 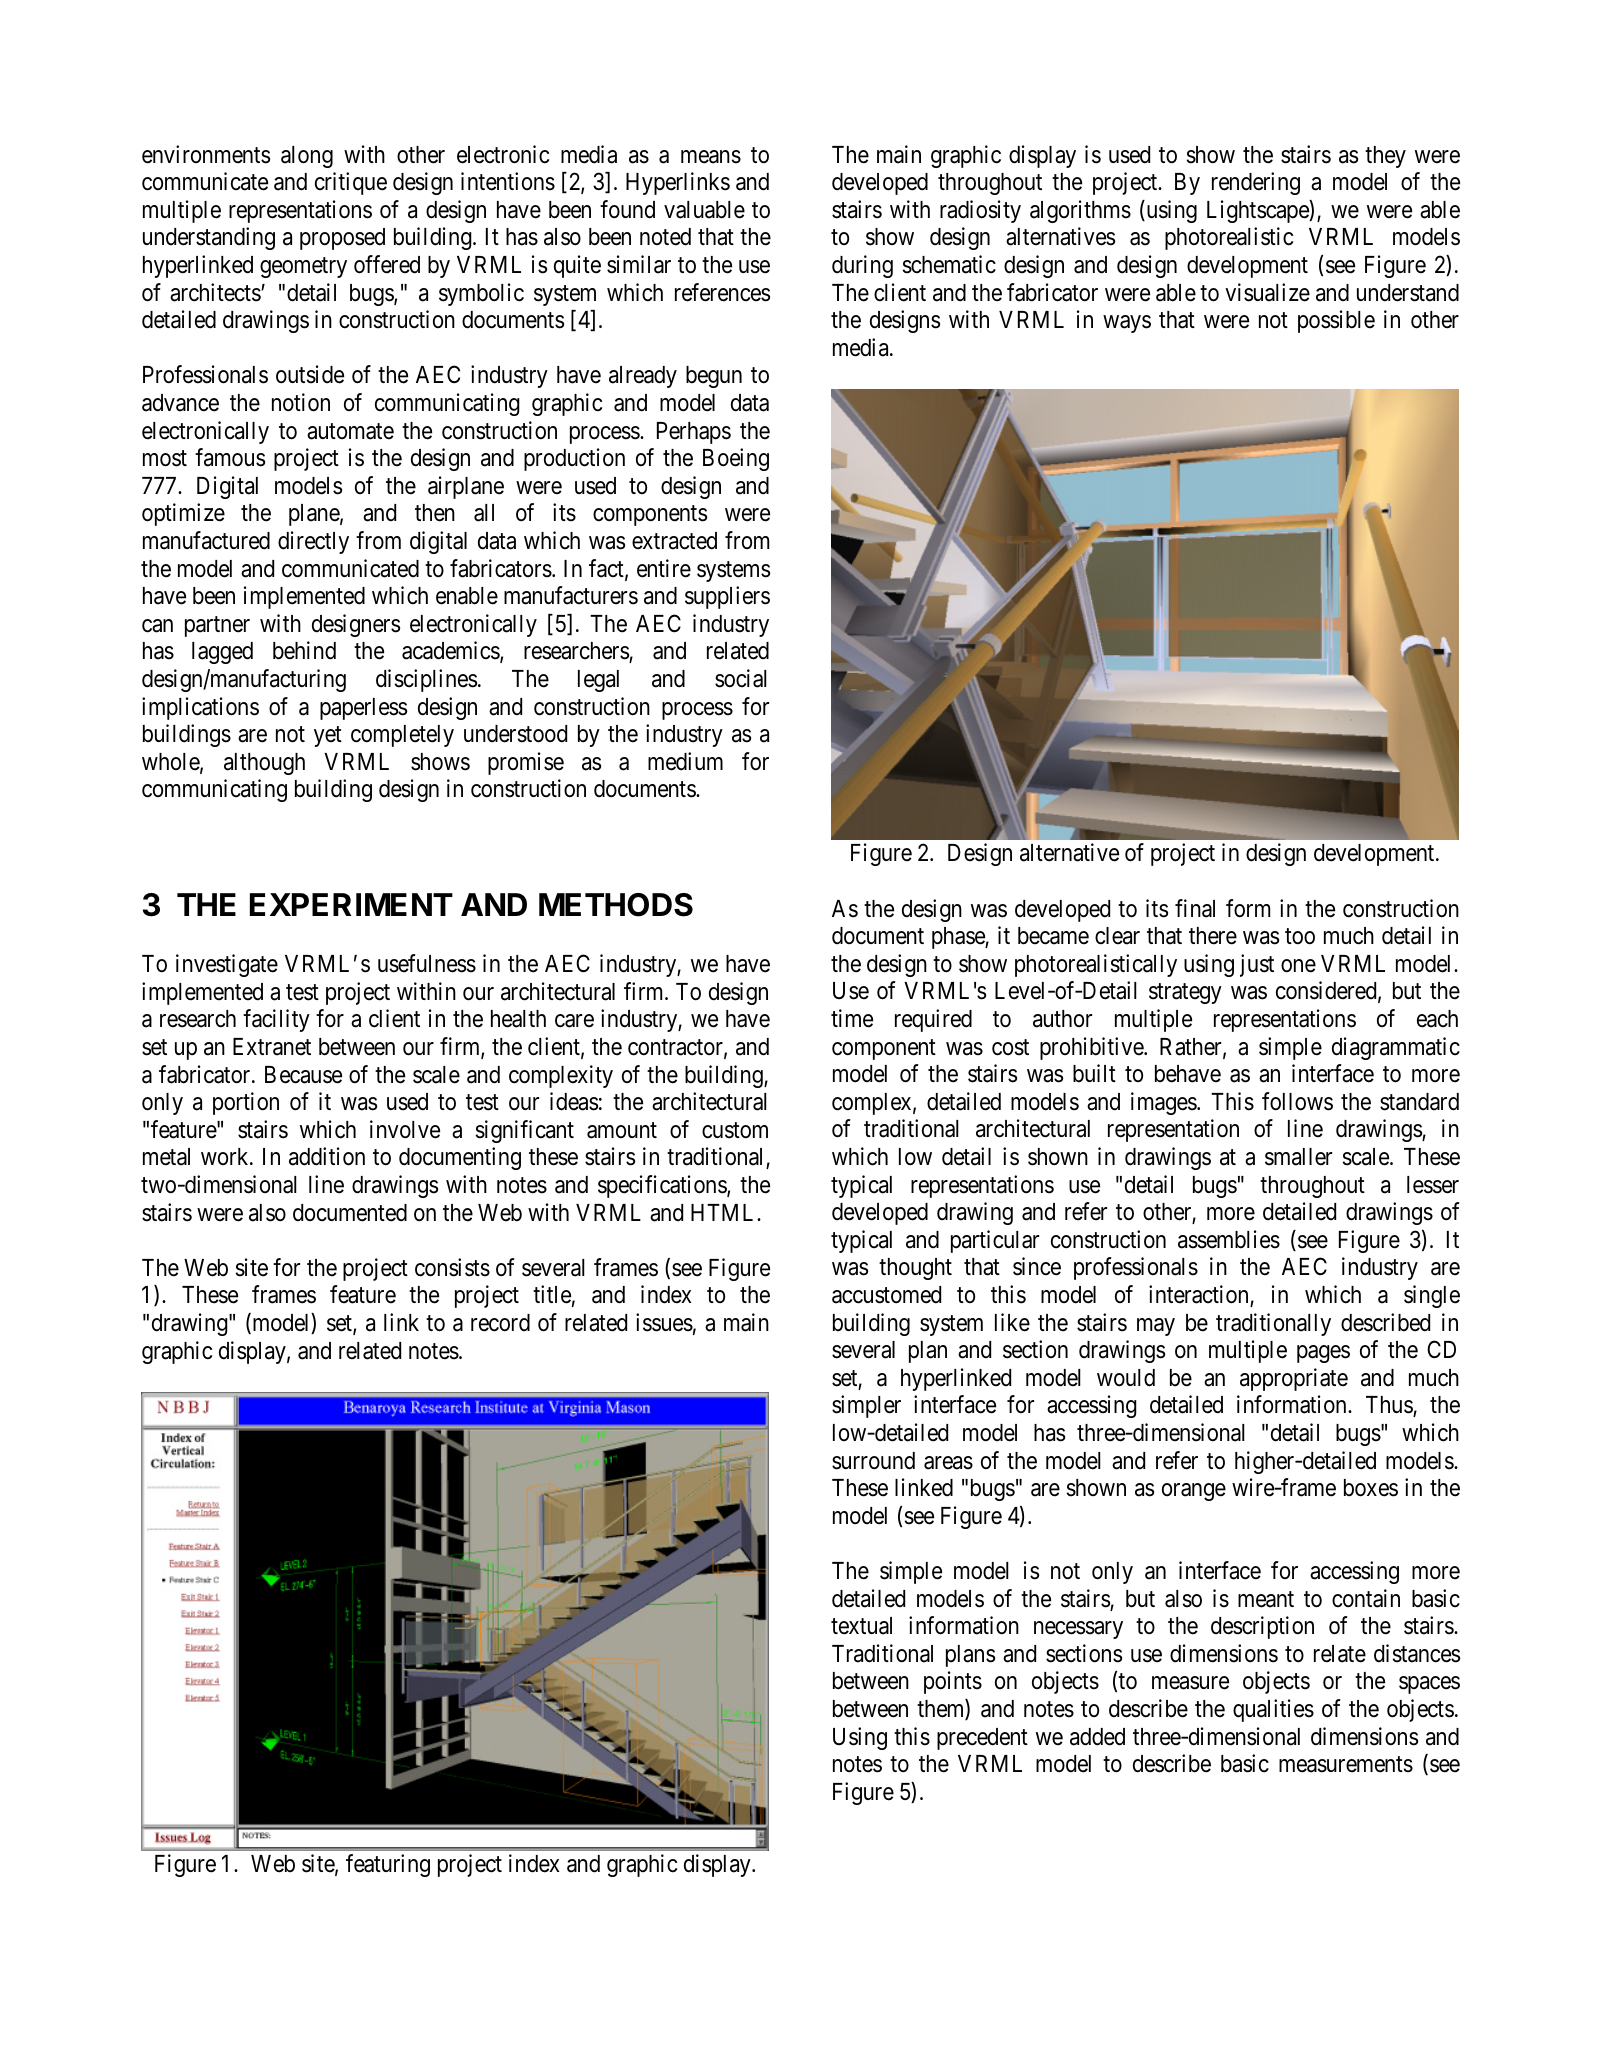 I want to click on final, so click(x=1195, y=908).
